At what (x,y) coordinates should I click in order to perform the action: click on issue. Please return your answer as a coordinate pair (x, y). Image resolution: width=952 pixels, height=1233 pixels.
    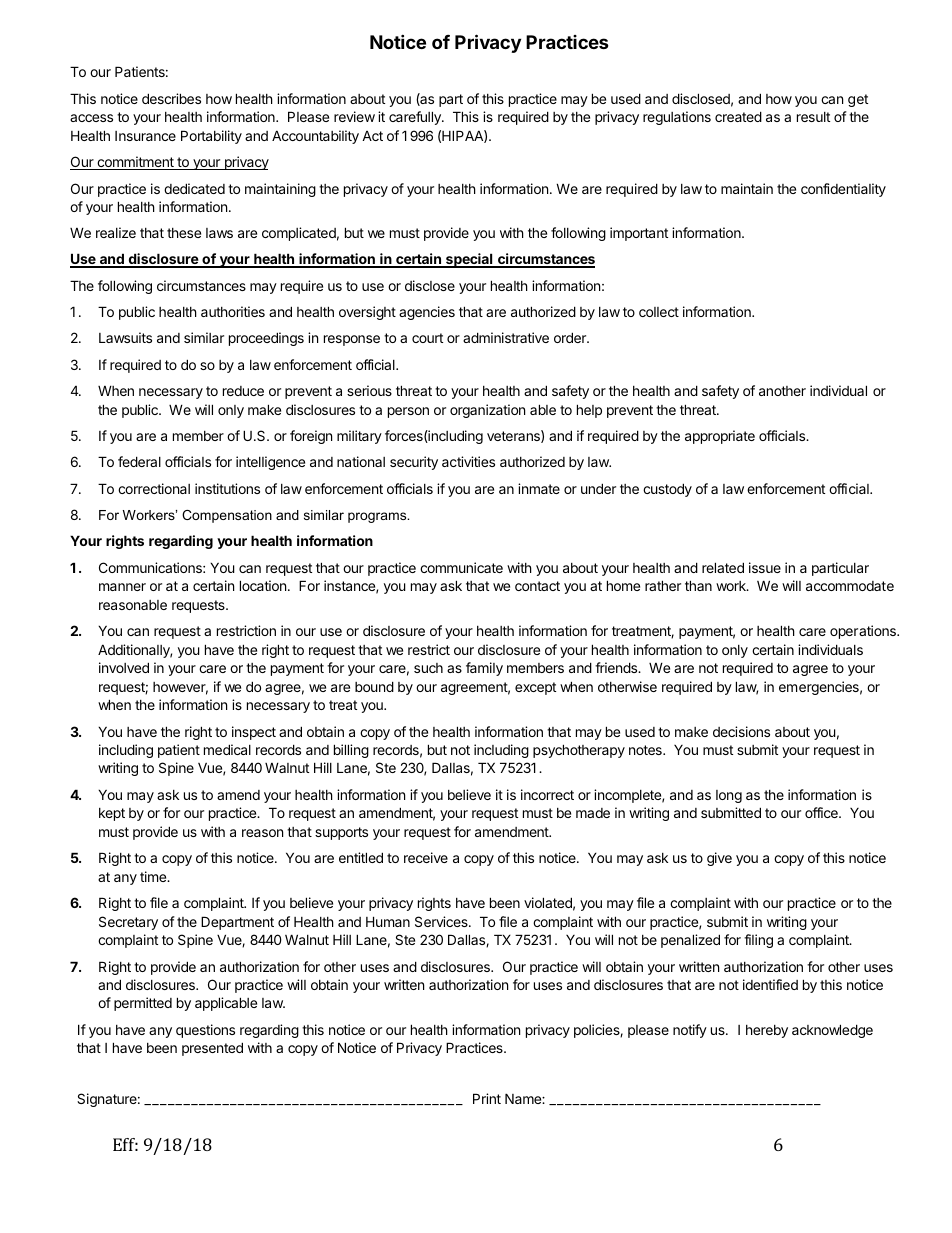
    Looking at the image, I should click on (765, 567).
